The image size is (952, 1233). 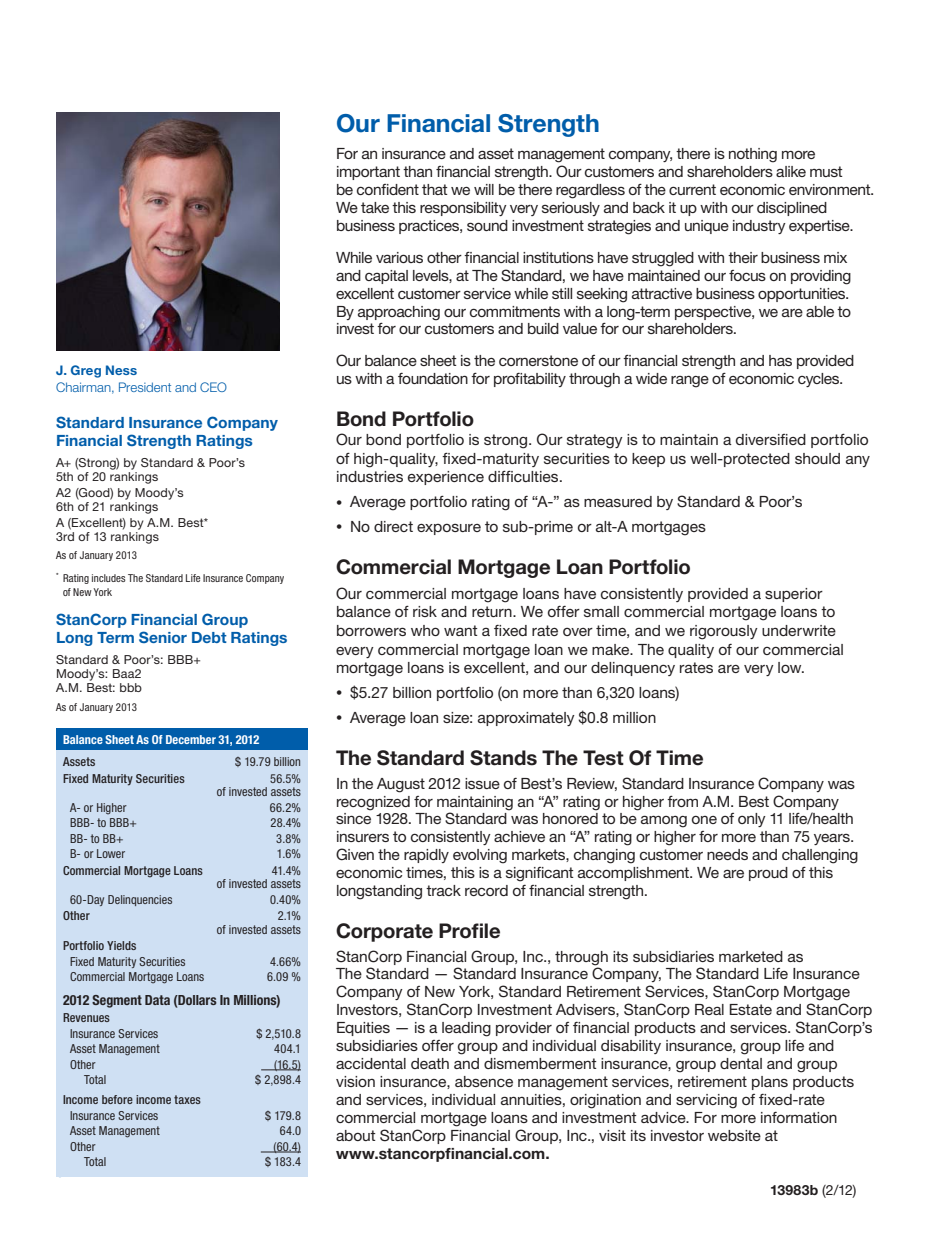 I want to click on Senior, so click(x=163, y=637).
